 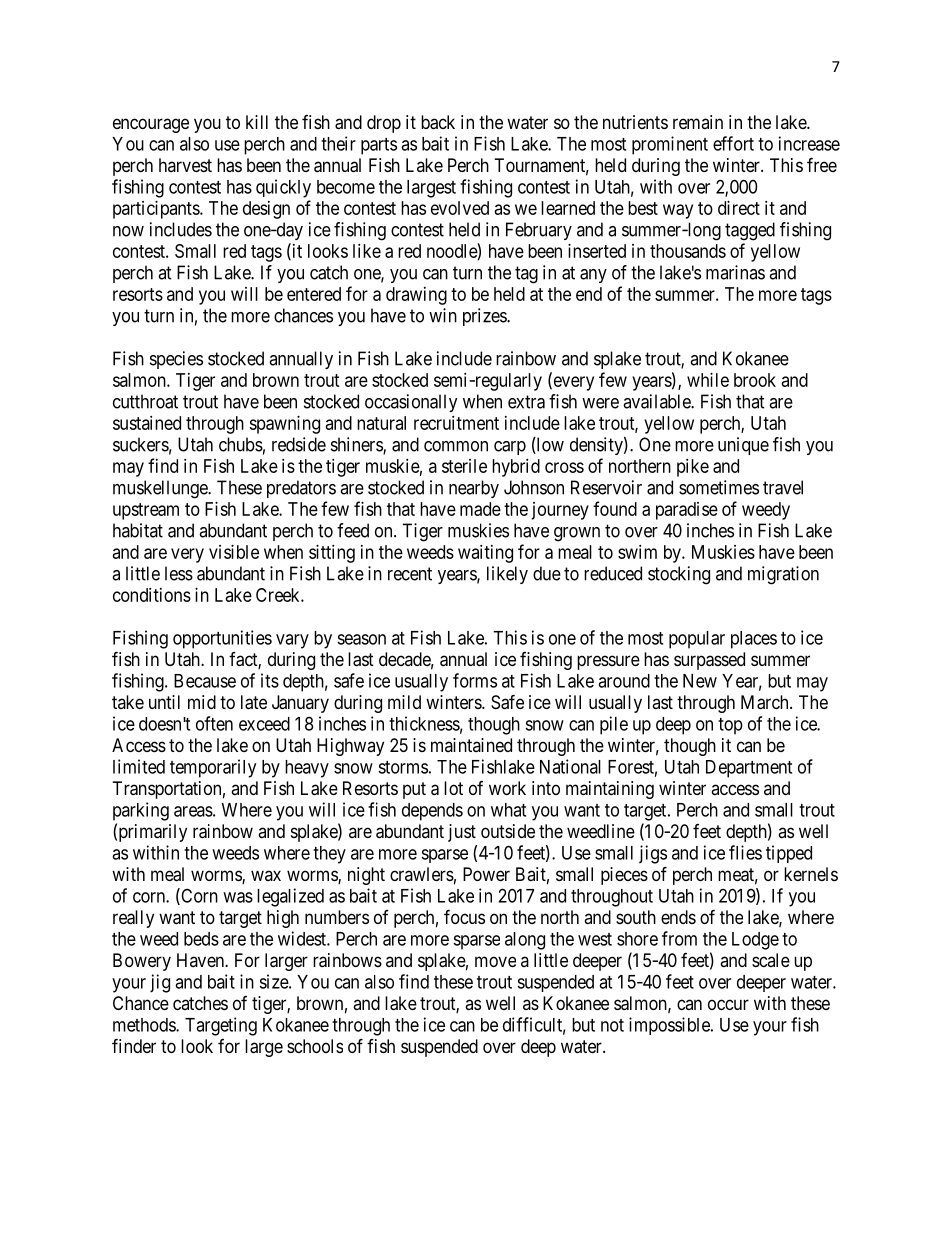 I want to click on Department, so click(x=749, y=769).
